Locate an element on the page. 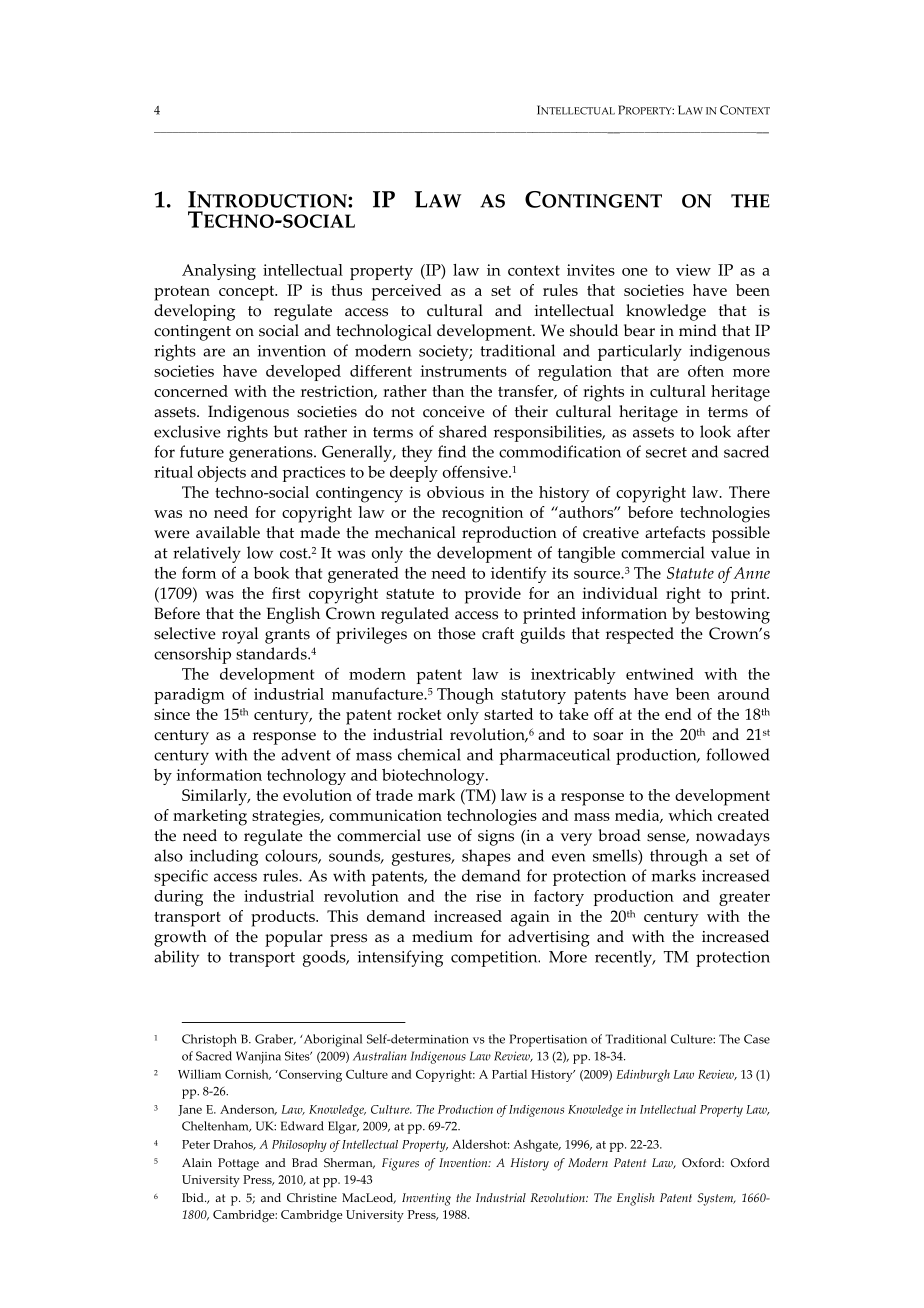 The width and height of the page is (924, 1308). perceived is located at coordinates (406, 292).
